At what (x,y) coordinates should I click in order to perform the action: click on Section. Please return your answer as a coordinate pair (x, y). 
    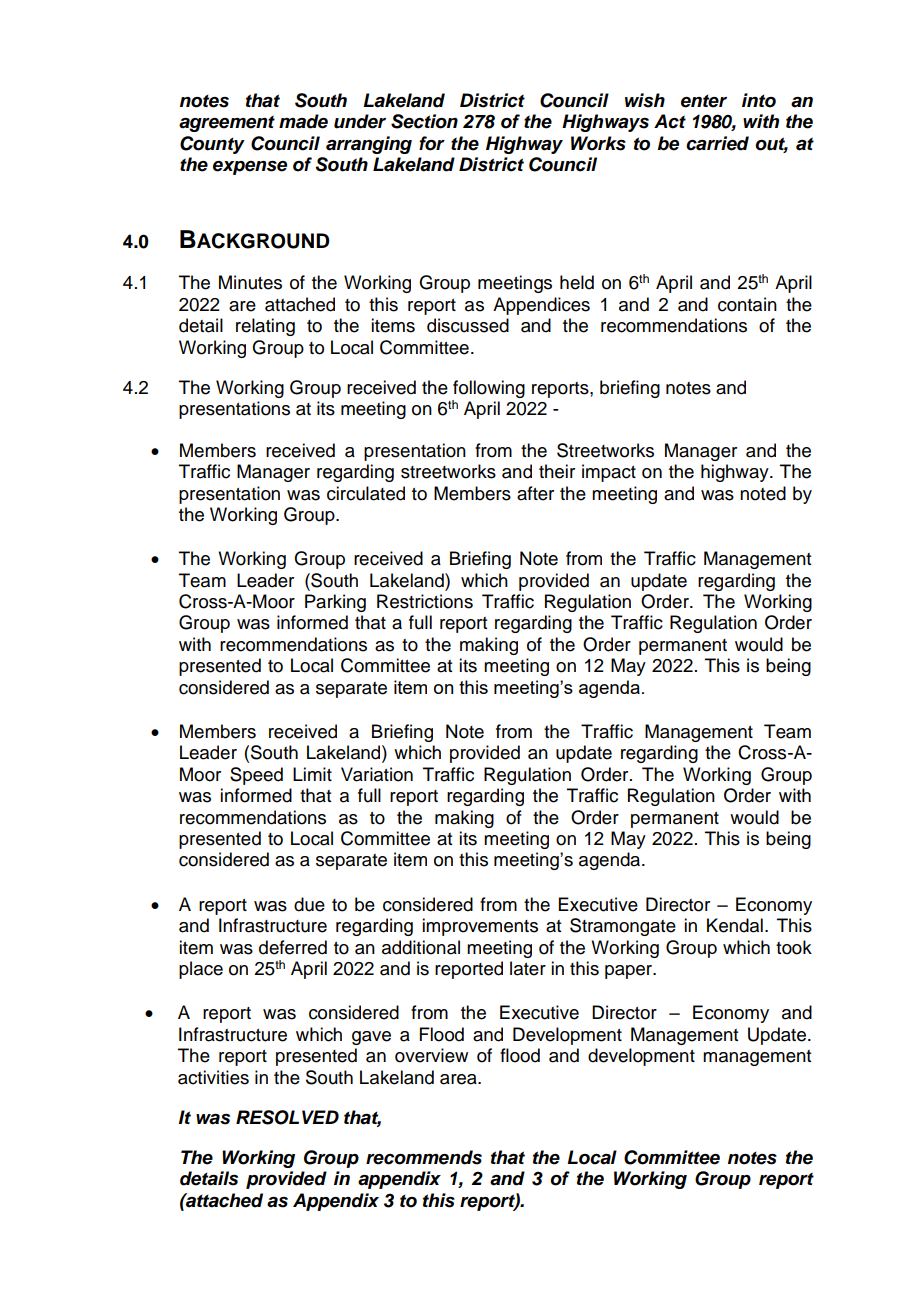
    Looking at the image, I should click on (424, 121).
